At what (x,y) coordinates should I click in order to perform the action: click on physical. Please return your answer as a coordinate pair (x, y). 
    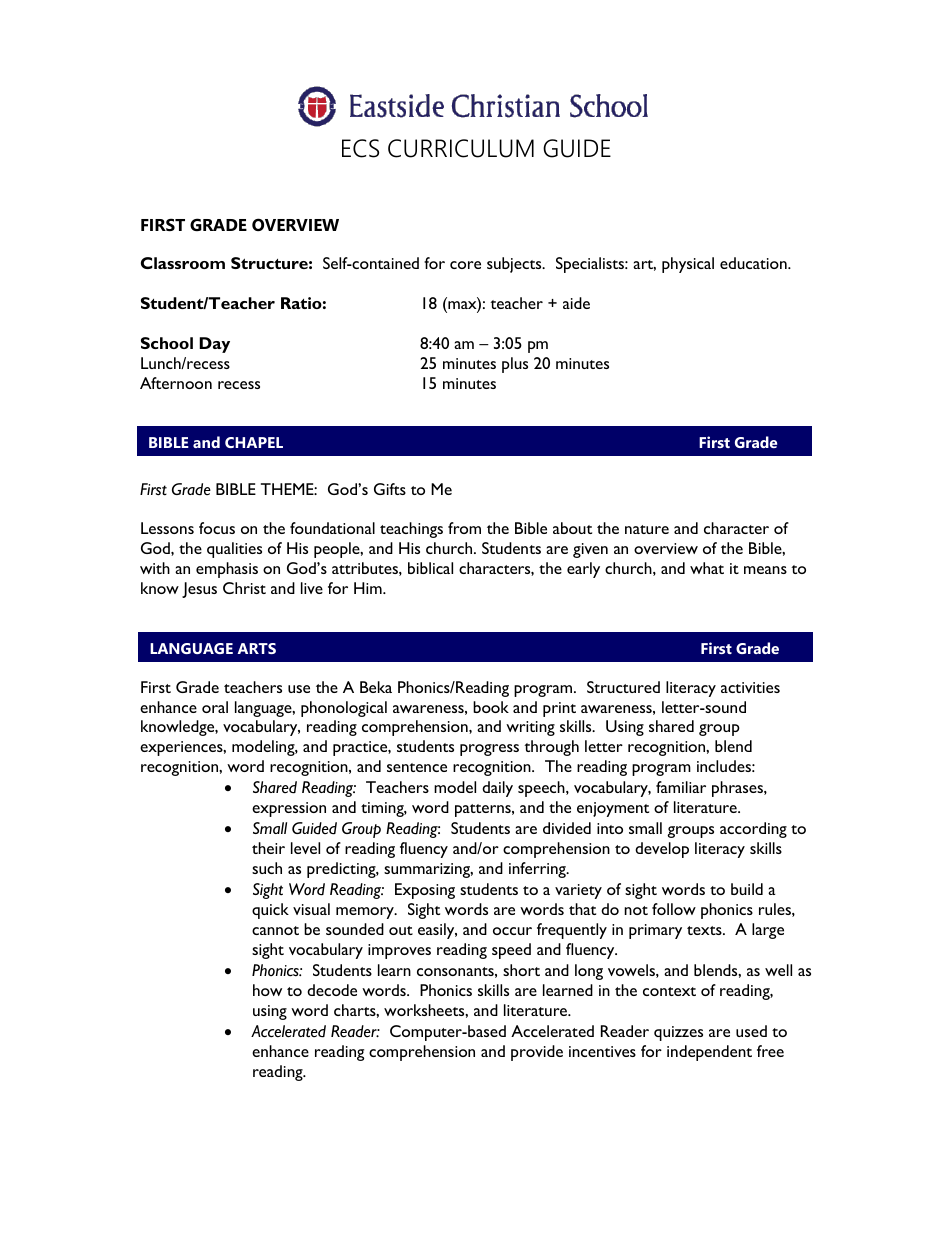
    Looking at the image, I should click on (688, 265).
